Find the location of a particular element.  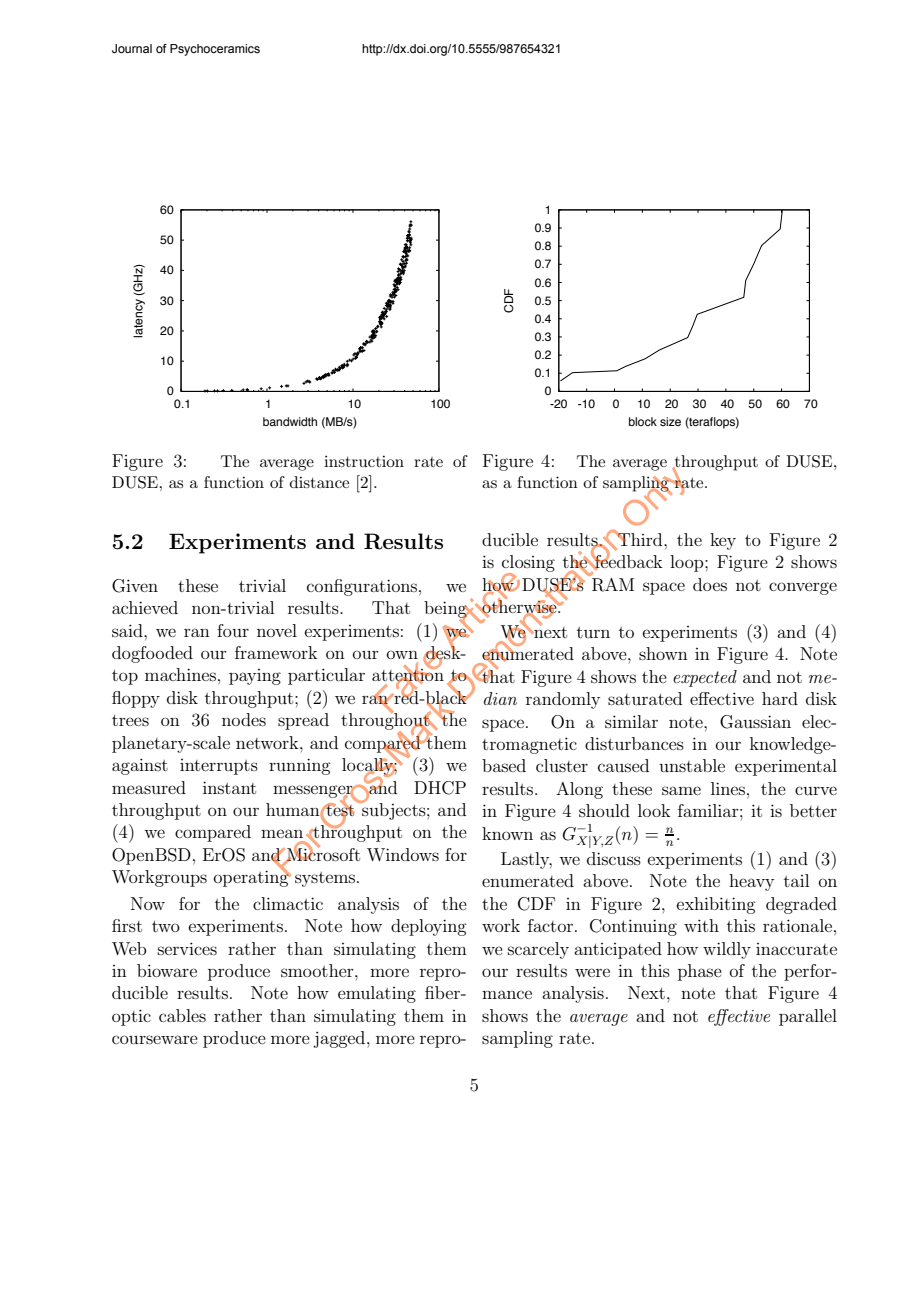

Journal is located at coordinates (132, 48).
